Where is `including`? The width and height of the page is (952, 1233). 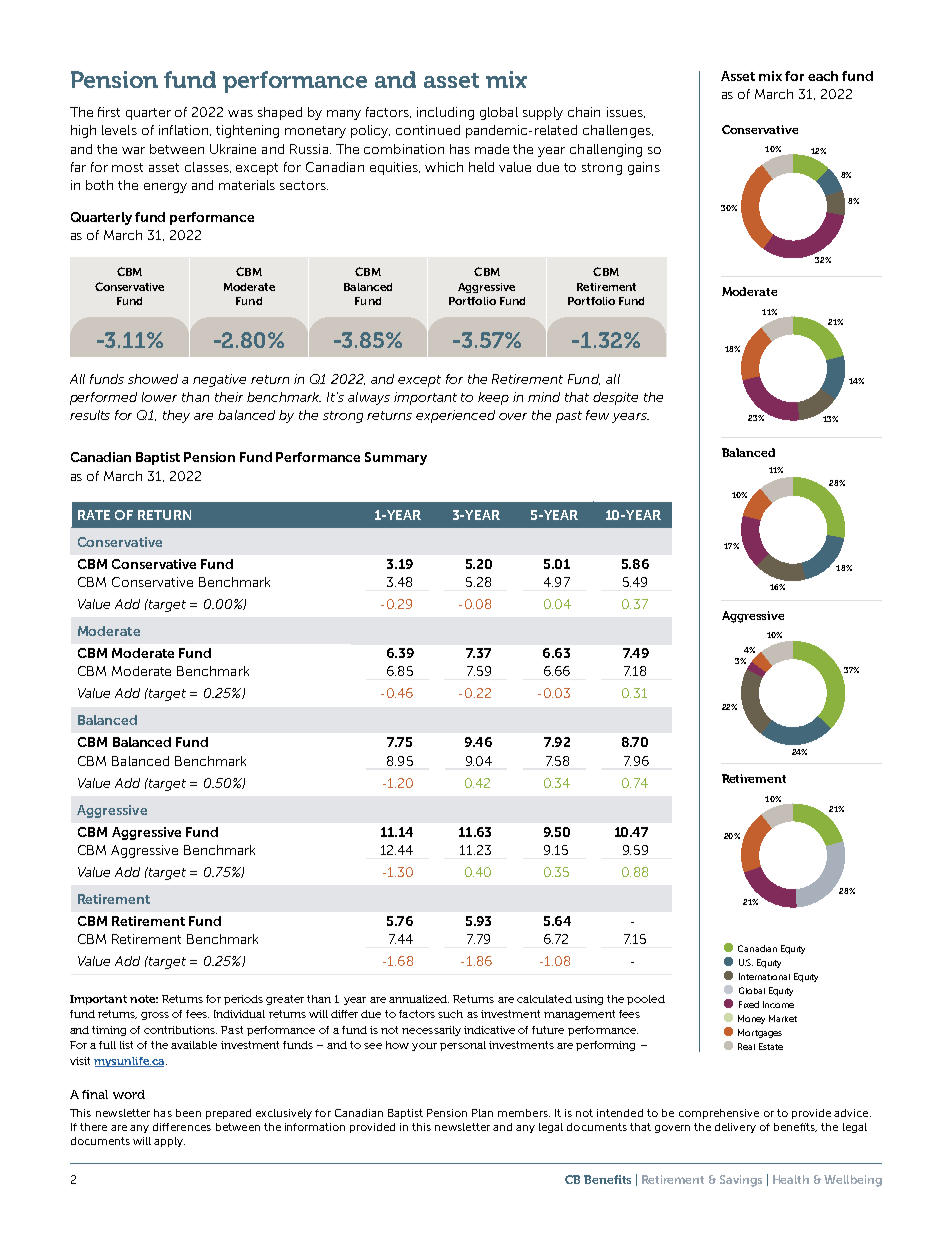 including is located at coordinates (445, 113).
